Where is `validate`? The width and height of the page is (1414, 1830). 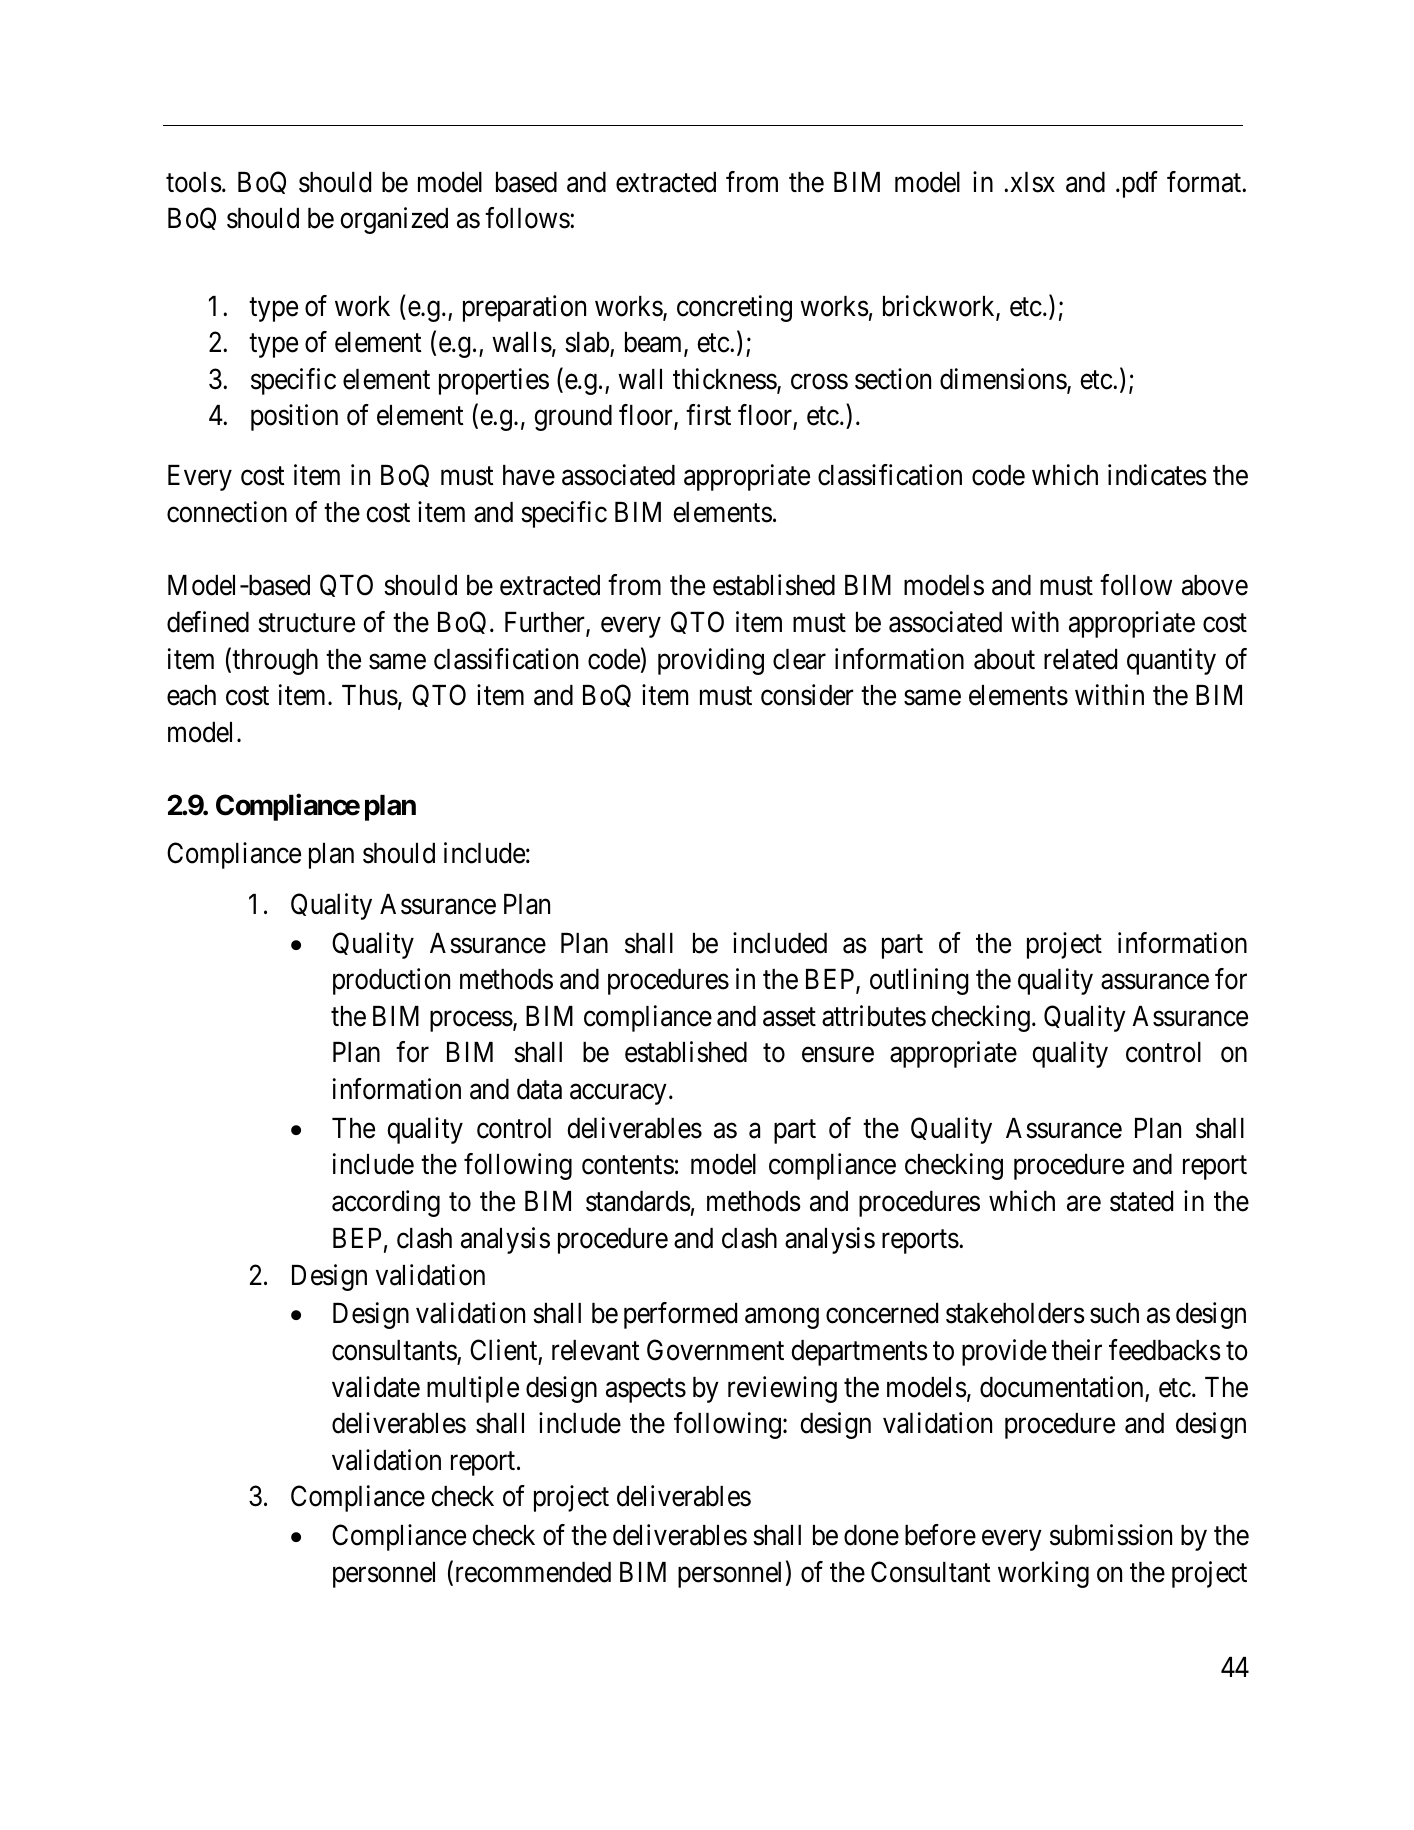
validate is located at coordinates (376, 1387).
